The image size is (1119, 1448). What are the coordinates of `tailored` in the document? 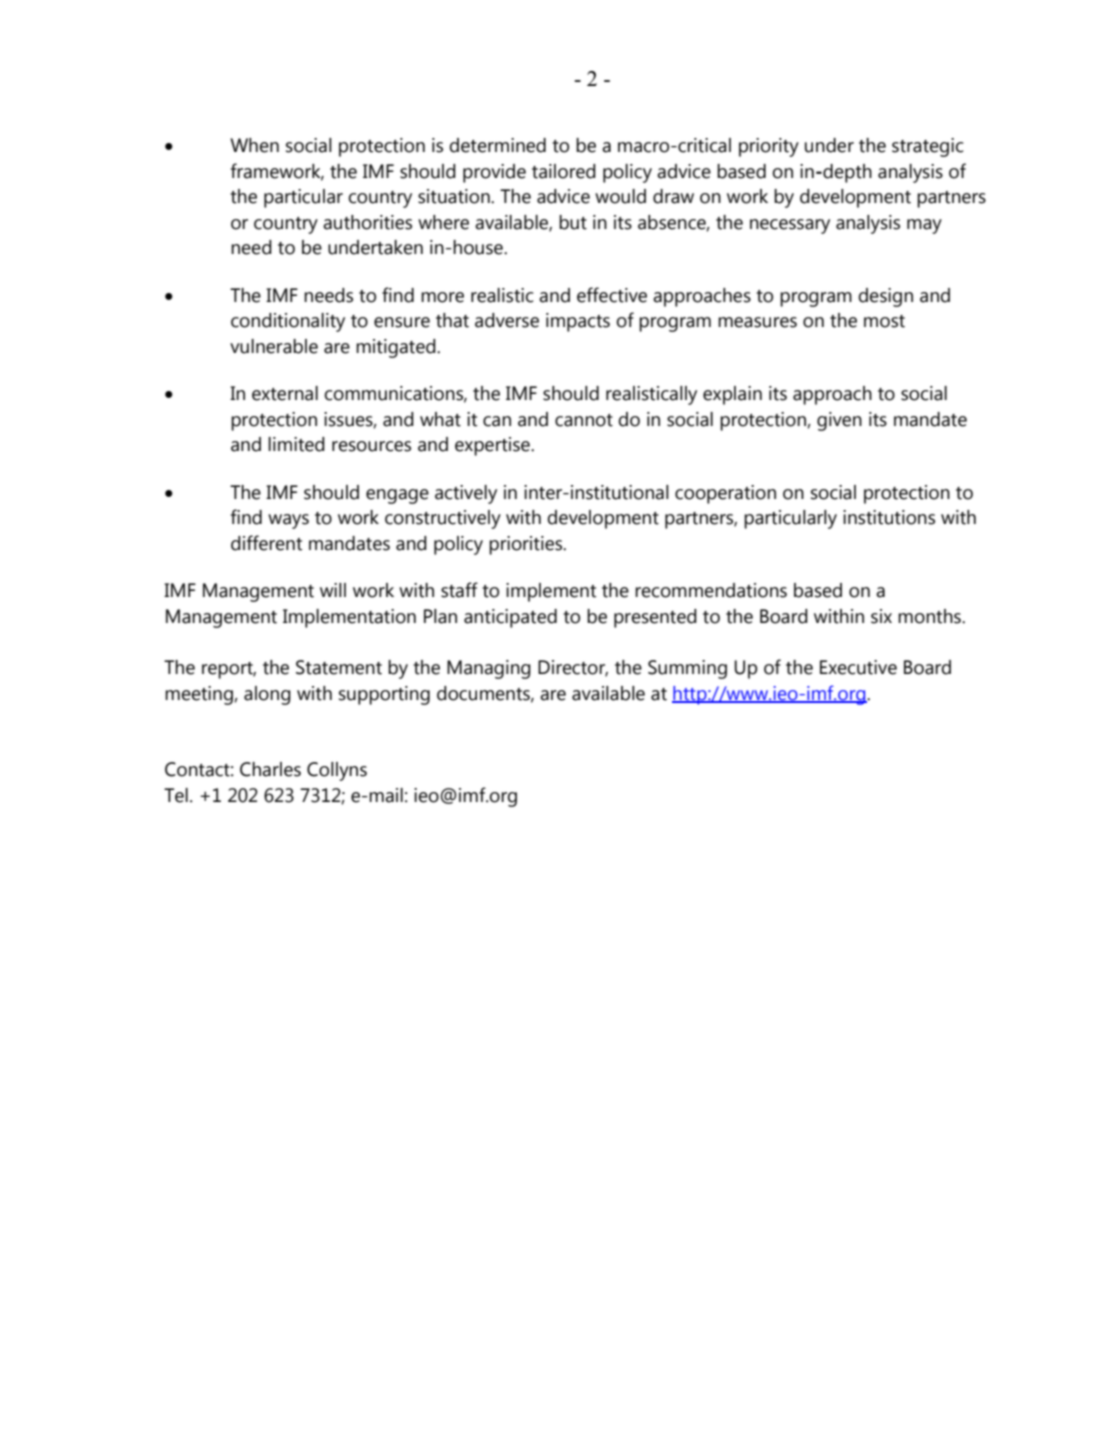 It's located at (564, 171).
